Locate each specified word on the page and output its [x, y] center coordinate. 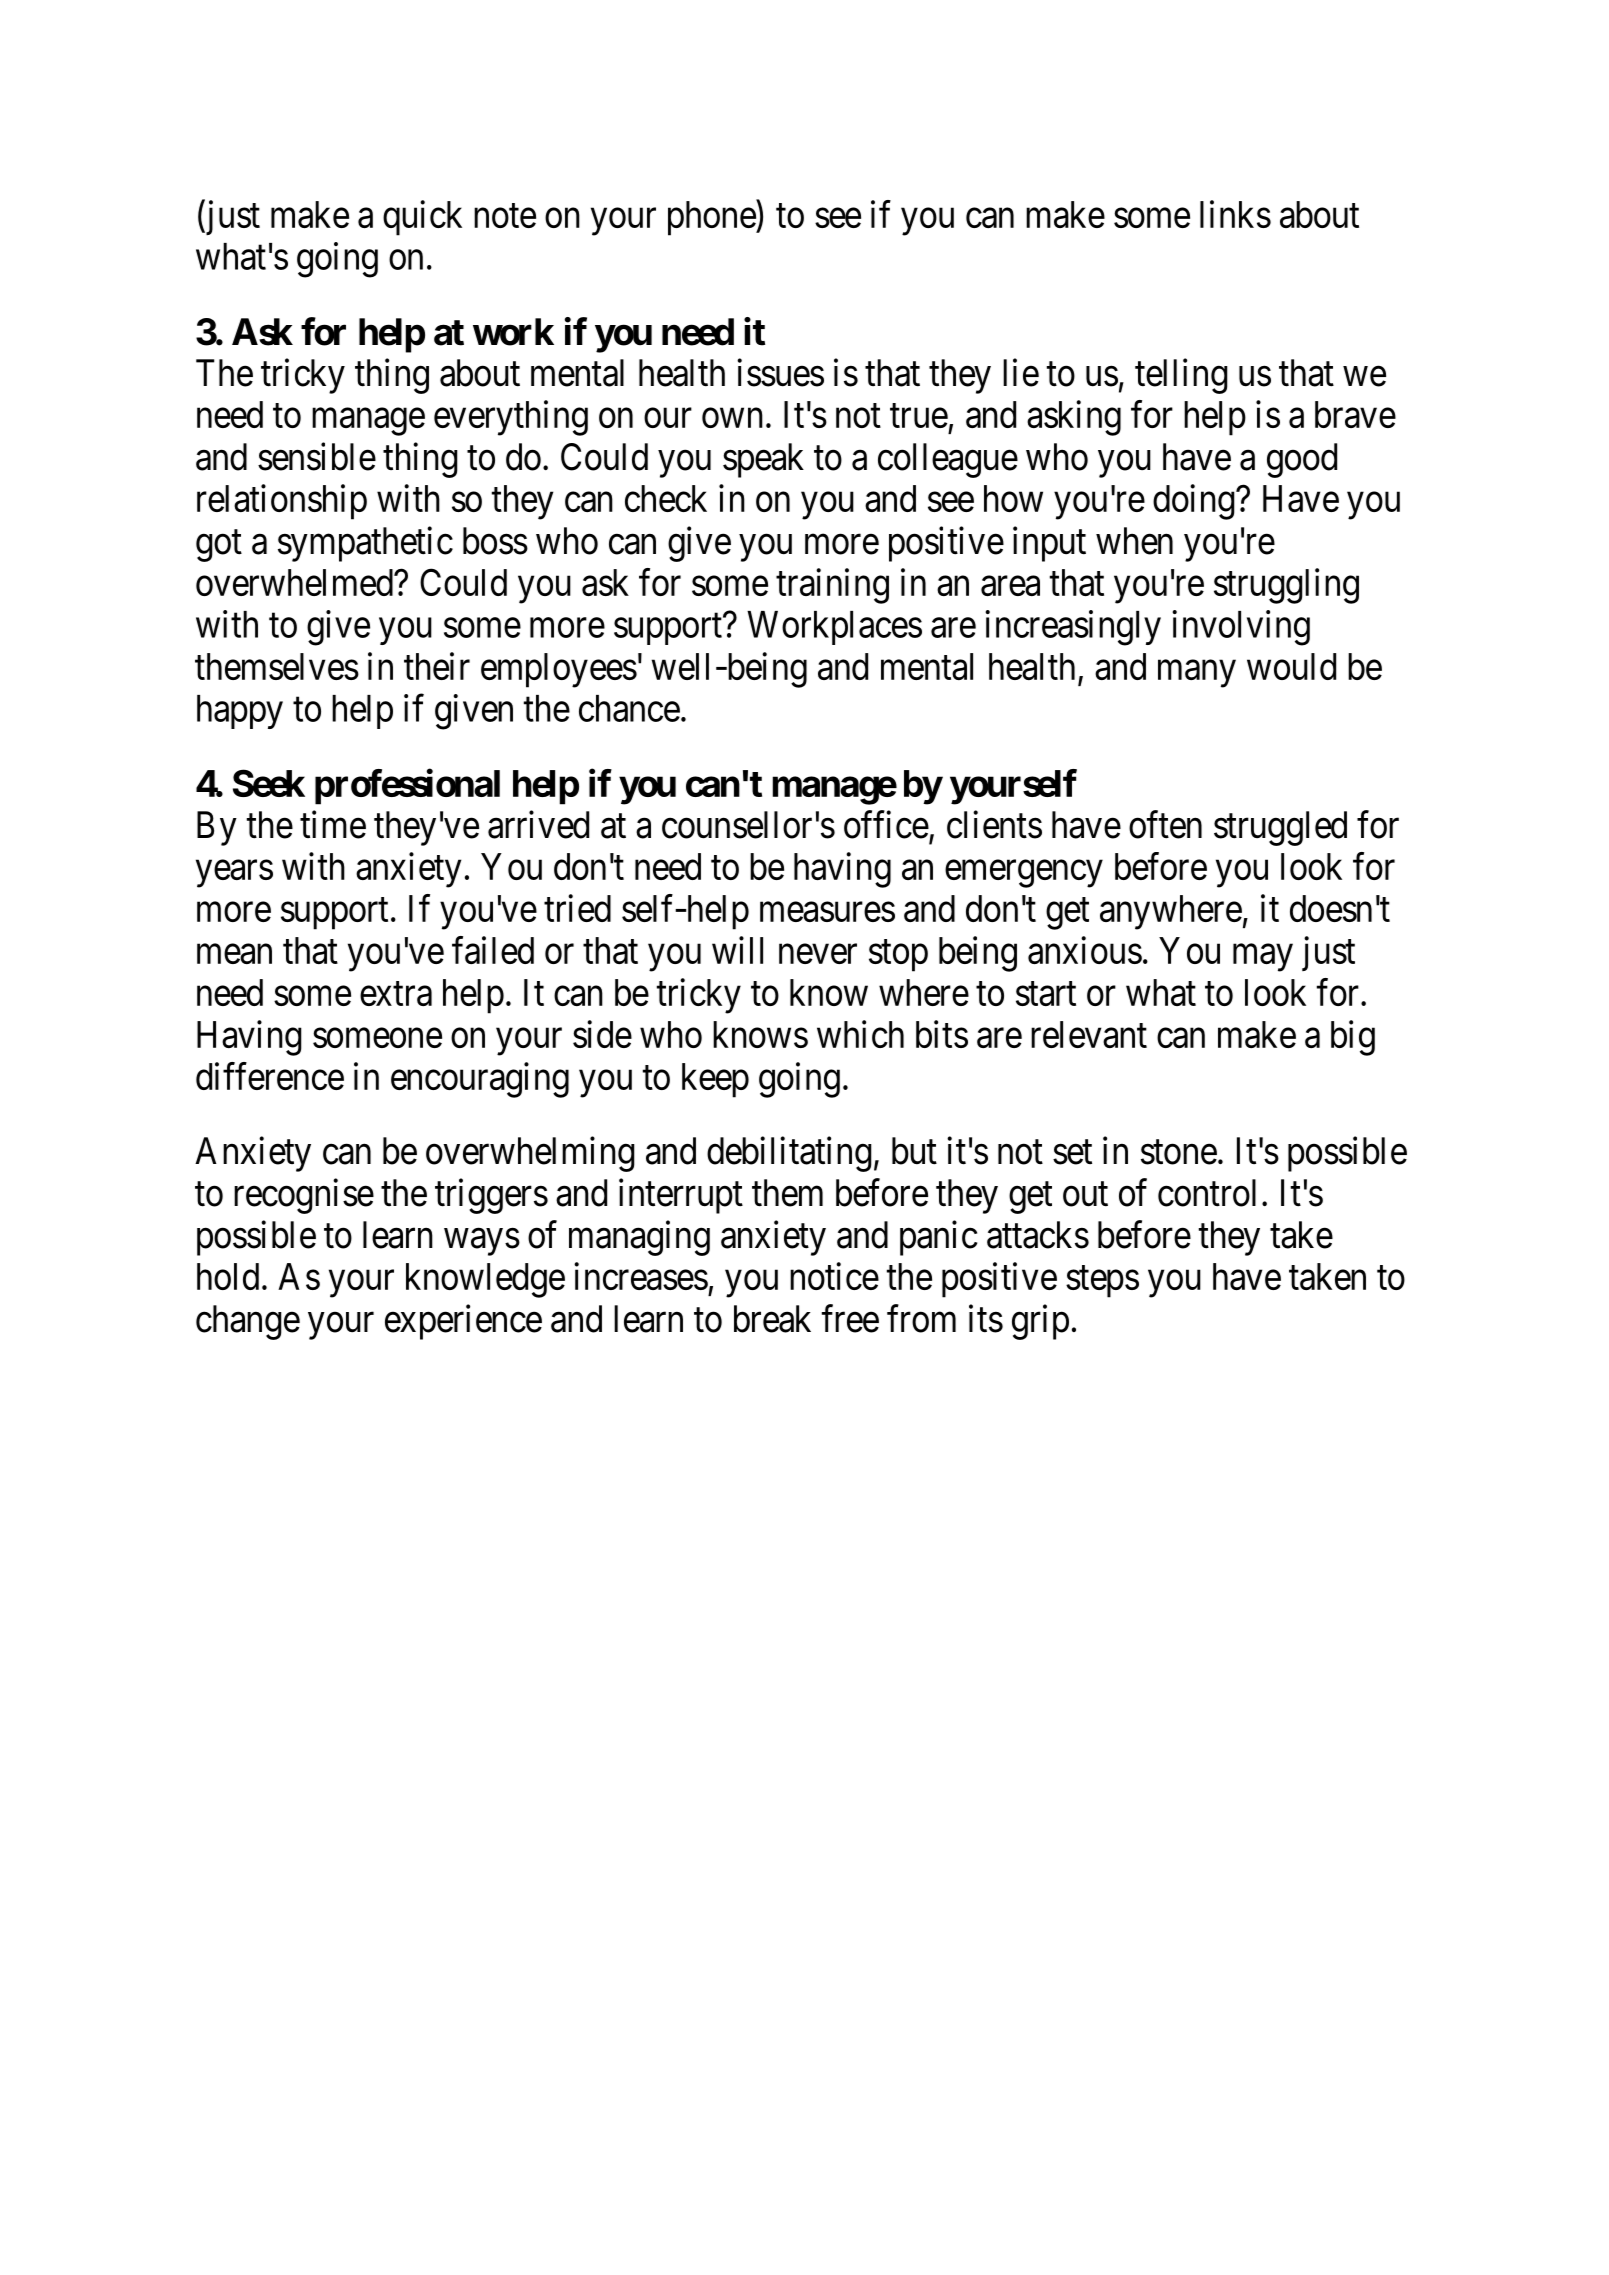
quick [422, 218]
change [248, 1322]
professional [407, 787]
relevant [1089, 1034]
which [860, 1034]
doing [1194, 502]
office [886, 825]
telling [1181, 376]
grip [1040, 1322]
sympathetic [365, 544]
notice [834, 1276]
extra [396, 994]
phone [712, 218]
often [1165, 825]
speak [763, 460]
